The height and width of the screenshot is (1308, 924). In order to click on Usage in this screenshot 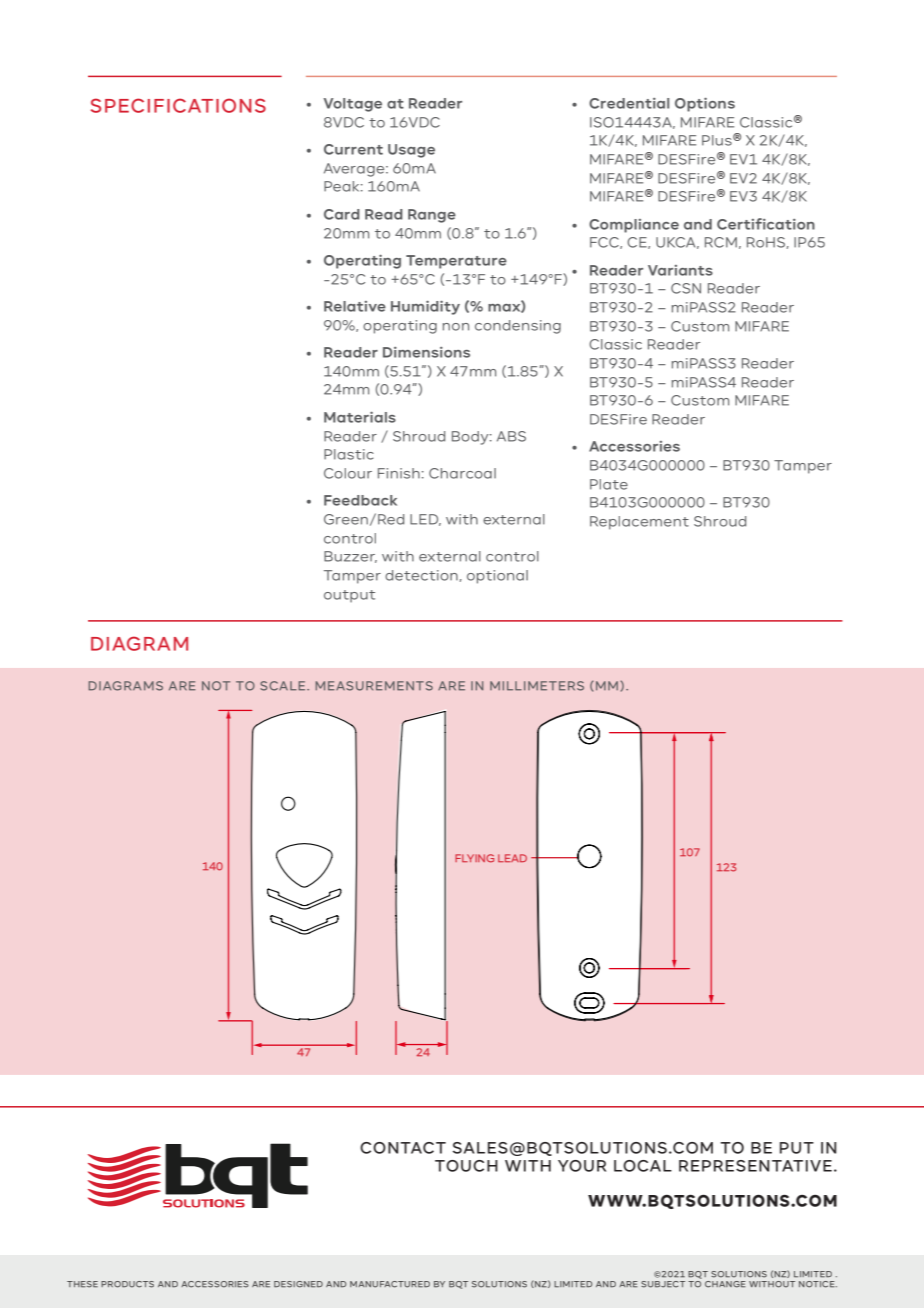, I will do `click(411, 151)`.
